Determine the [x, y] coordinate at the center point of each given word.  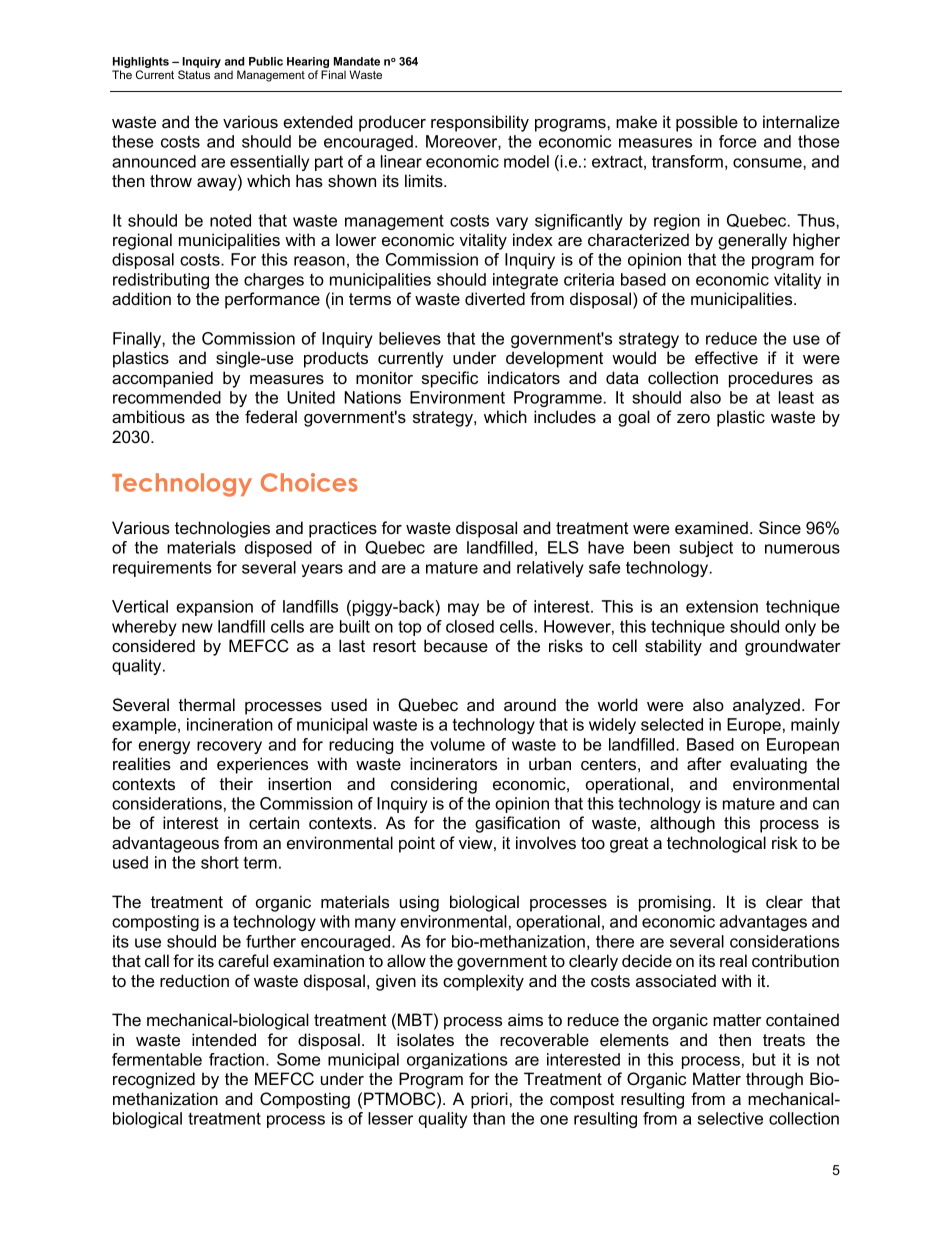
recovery [229, 747]
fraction [236, 1059]
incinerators [453, 763]
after [704, 763]
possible [707, 123]
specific [450, 379]
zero [693, 418]
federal [271, 416]
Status [194, 74]
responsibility [480, 123]
